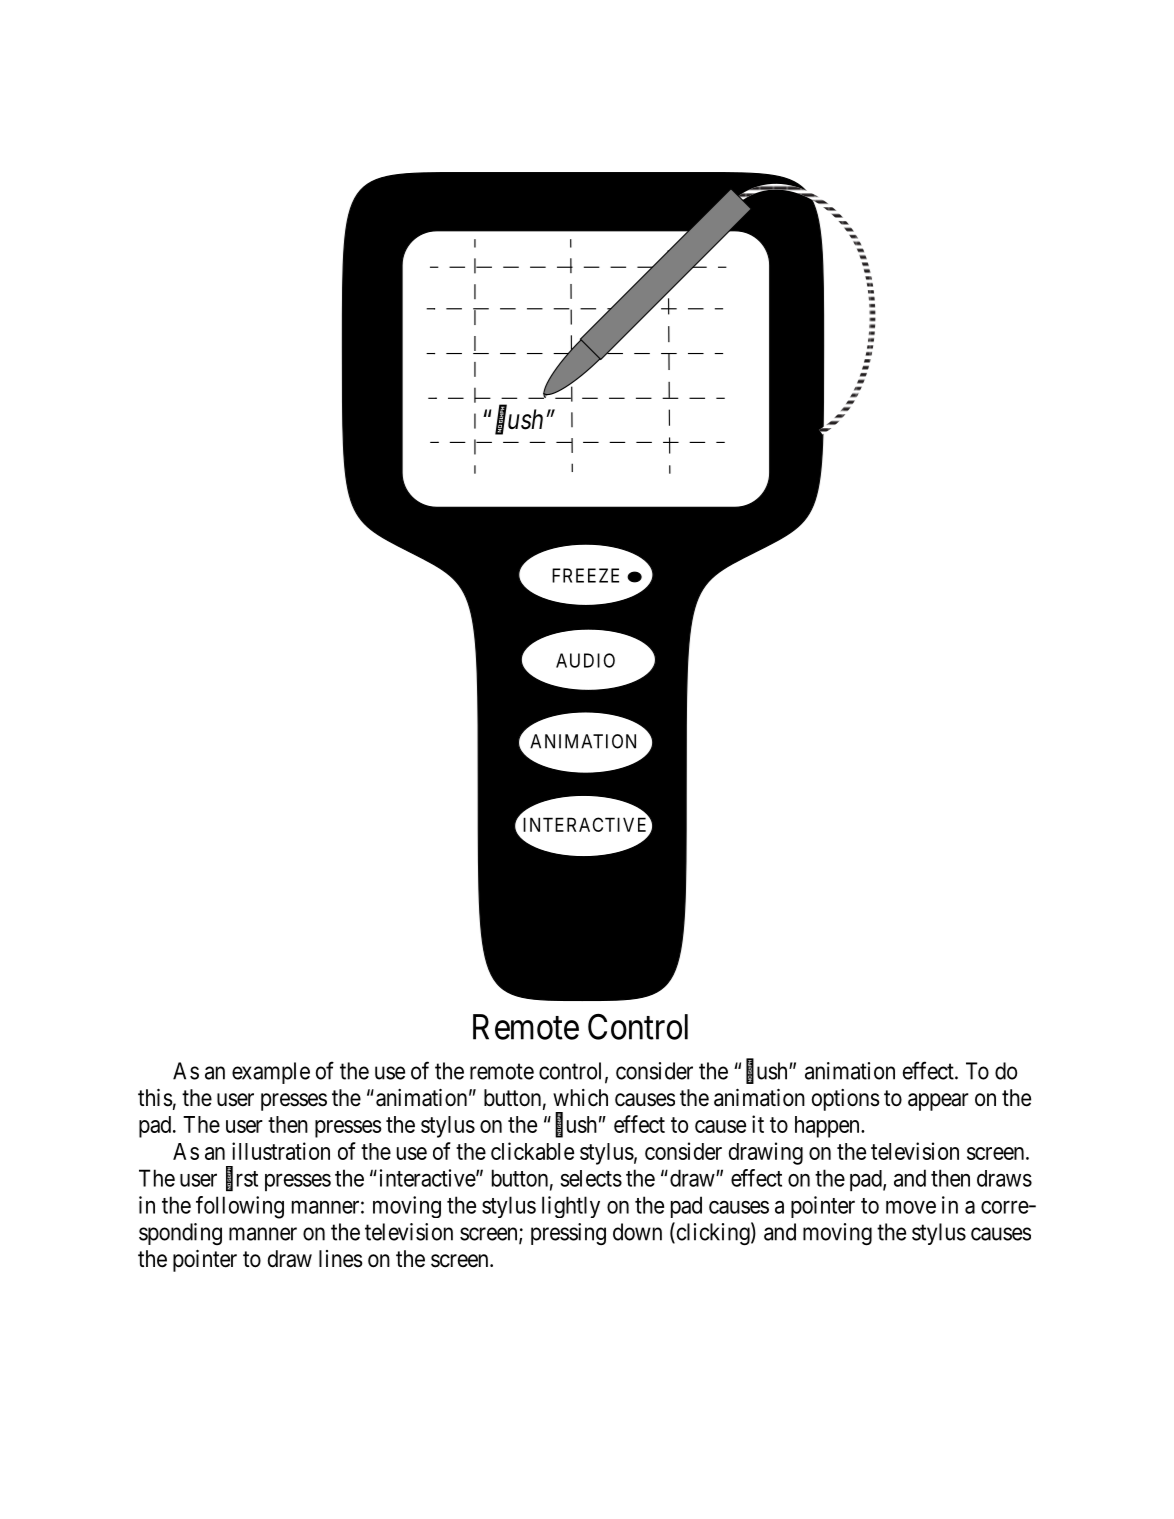  Describe the element at coordinates (846, 1100) in the screenshot. I see `options` at that location.
